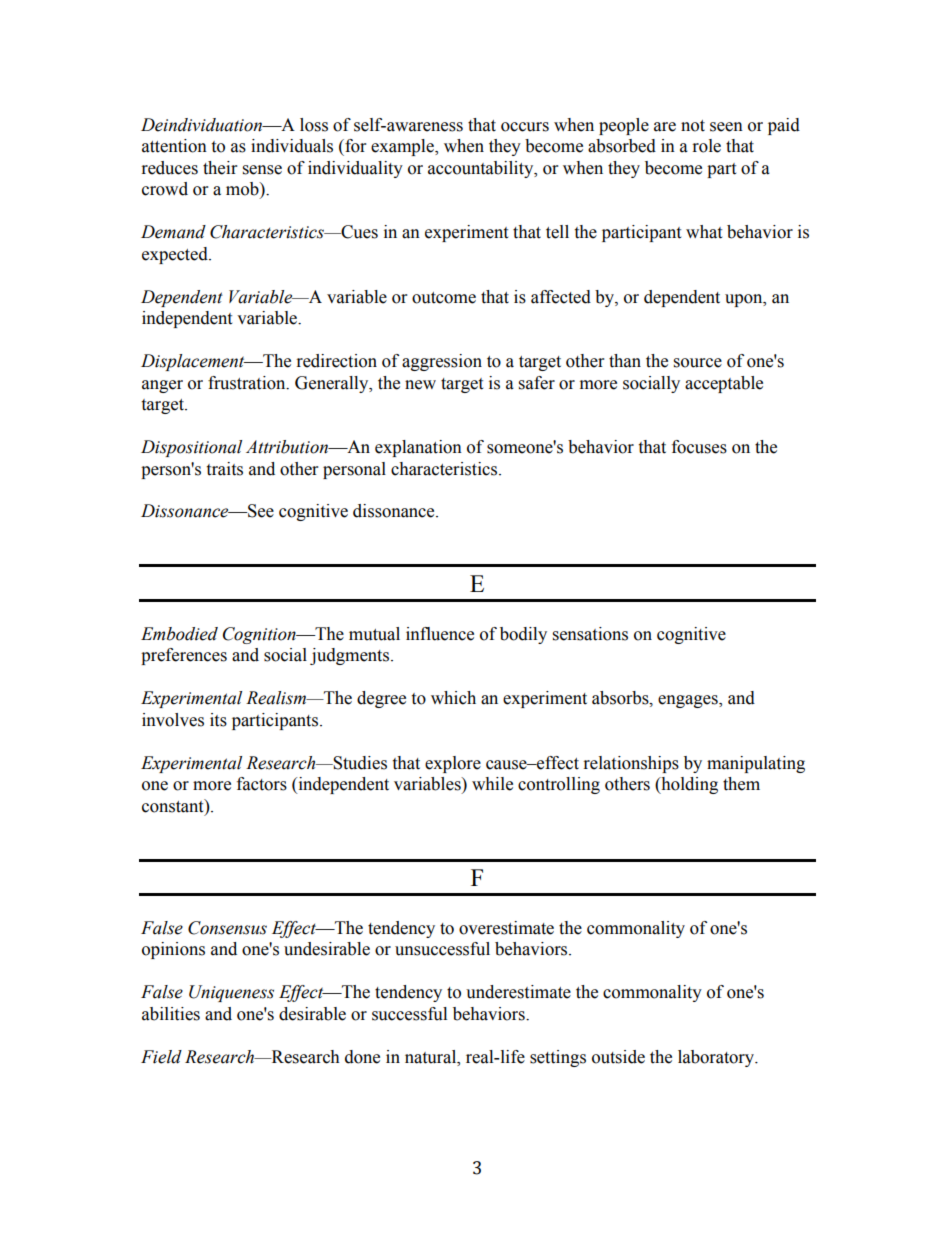 The image size is (952, 1233). What do you see at coordinates (717, 1058) in the image?
I see `laboratory` at bounding box center [717, 1058].
